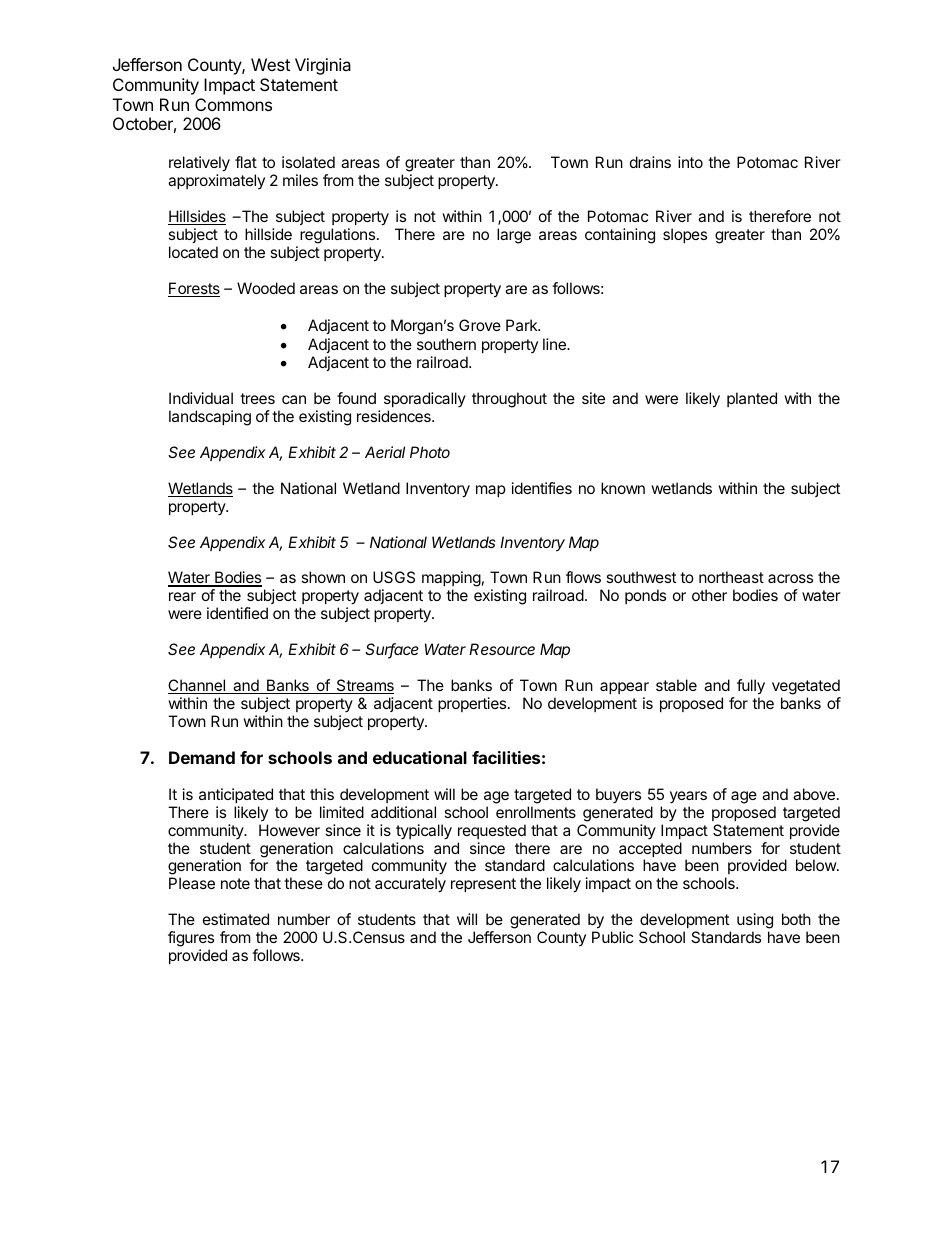  I want to click on estimated, so click(236, 919).
